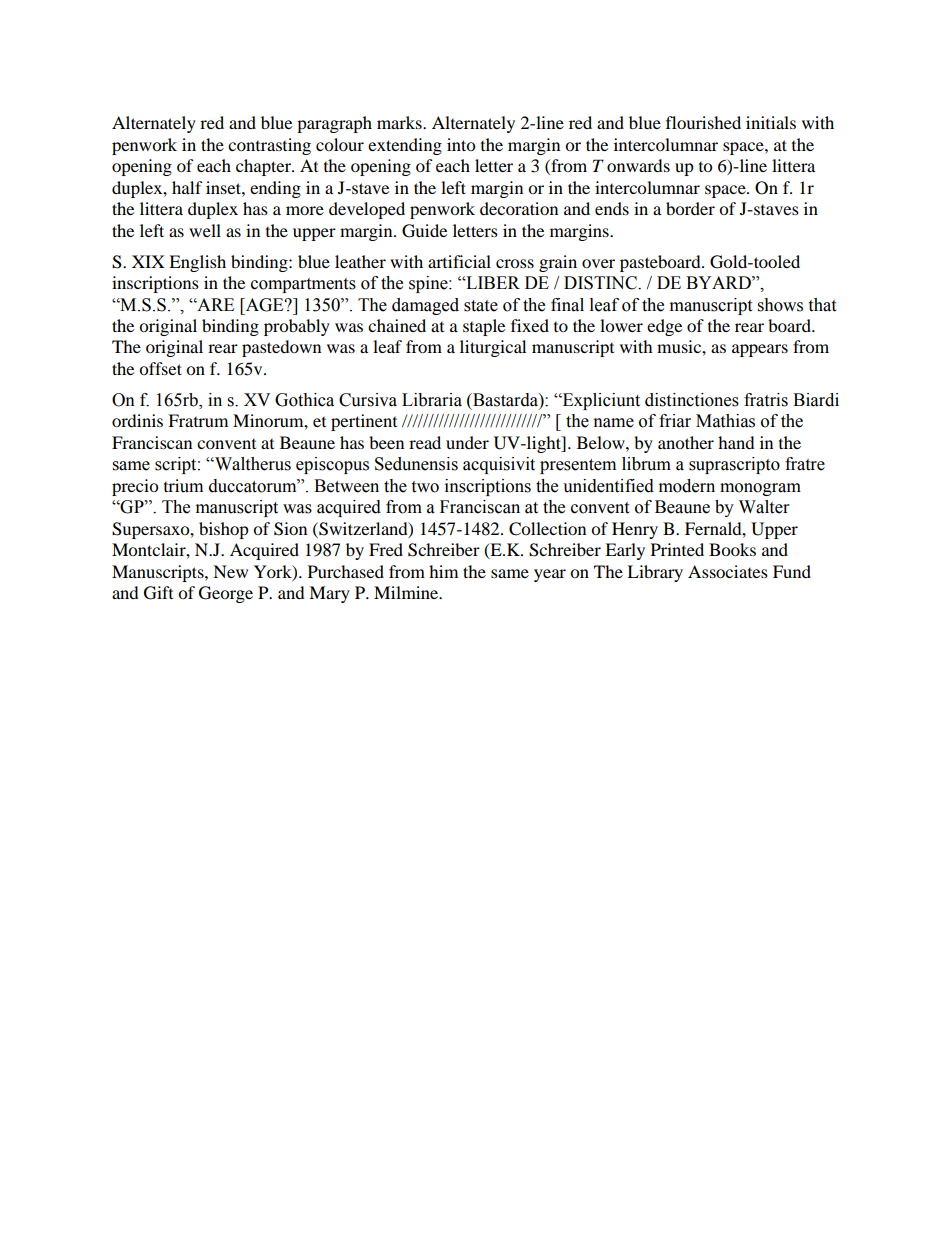  What do you see at coordinates (269, 146) in the screenshot?
I see `contrasting` at bounding box center [269, 146].
